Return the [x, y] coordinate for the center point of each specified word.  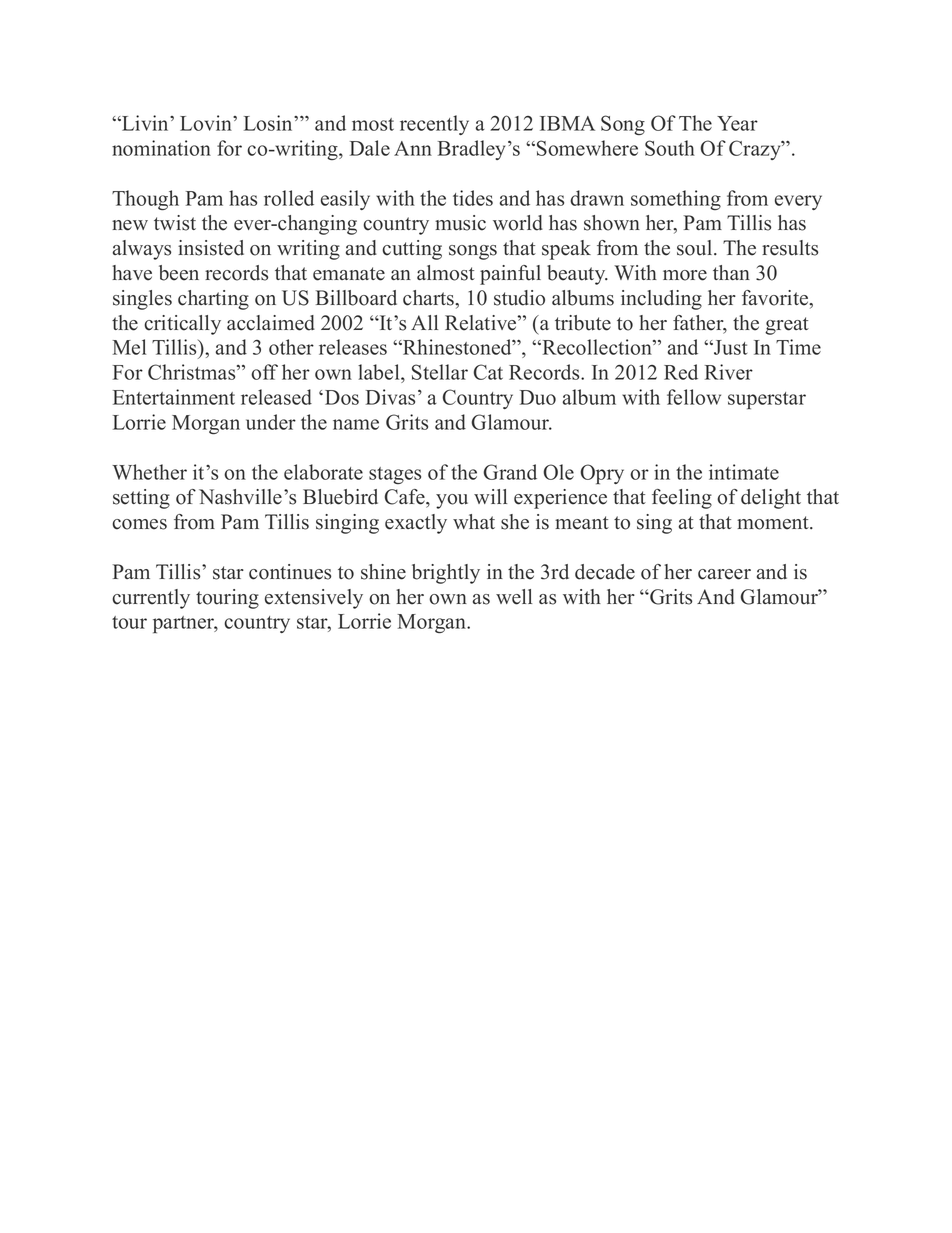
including [661, 300]
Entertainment [174, 397]
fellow [694, 397]
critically [182, 325]
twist [175, 223]
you [452, 501]
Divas [390, 397]
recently [434, 125]
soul [696, 248]
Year [737, 123]
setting [141, 499]
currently [151, 599]
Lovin [207, 123]
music [460, 223]
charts [430, 299]
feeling [682, 499]
